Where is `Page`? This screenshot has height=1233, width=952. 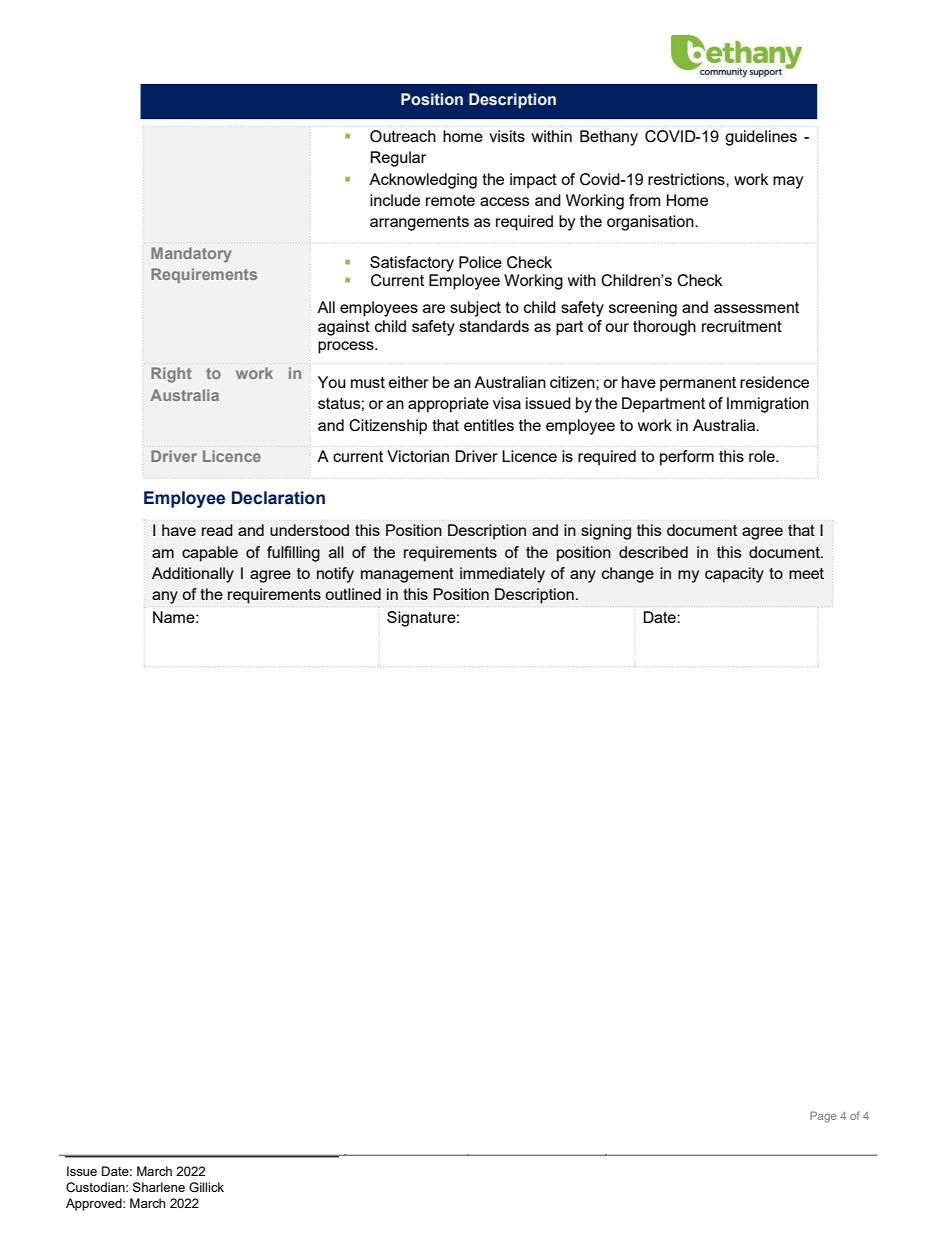
Page is located at coordinates (823, 1117).
